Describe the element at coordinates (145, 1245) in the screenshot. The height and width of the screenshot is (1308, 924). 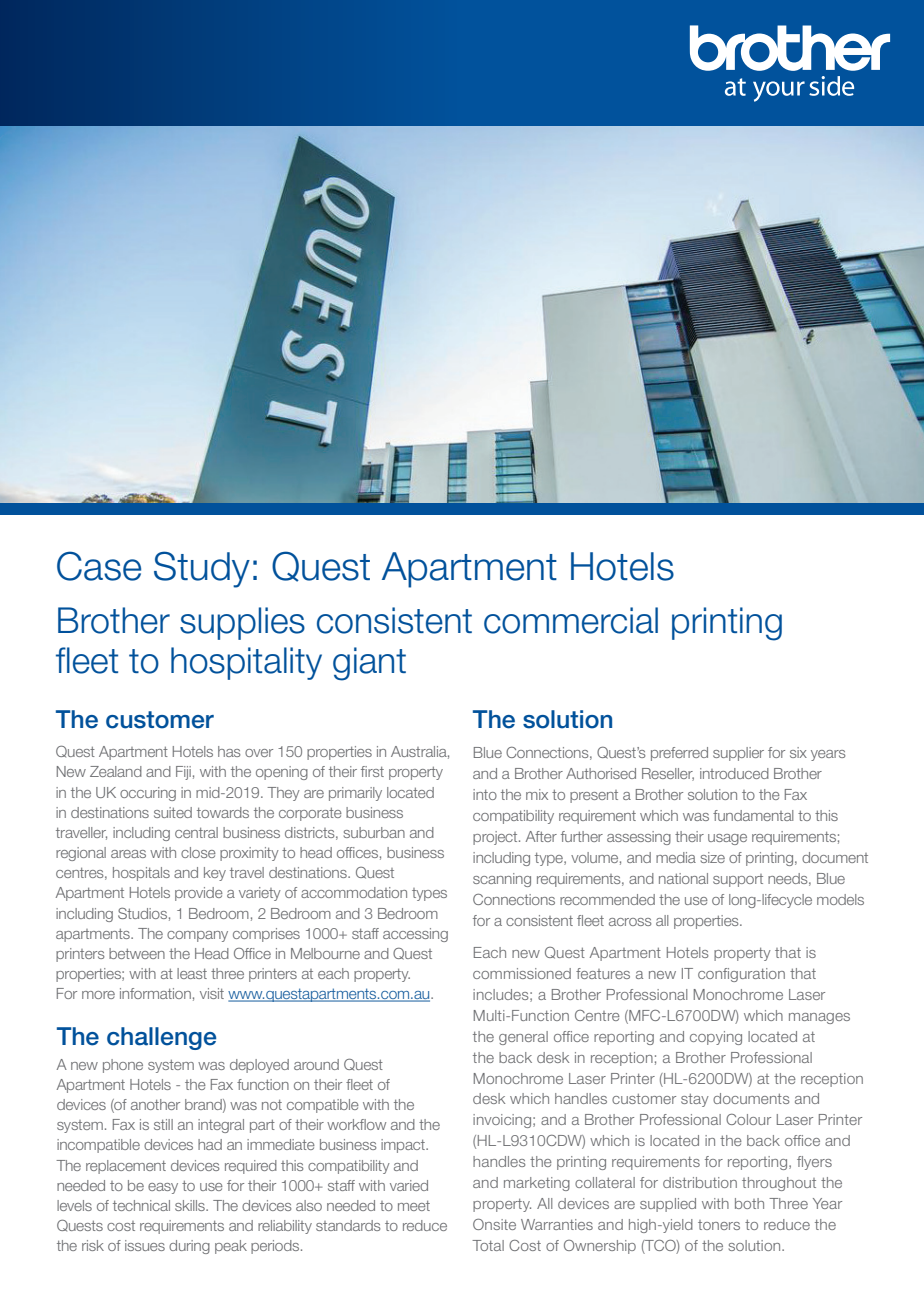
I see `issues` at that location.
